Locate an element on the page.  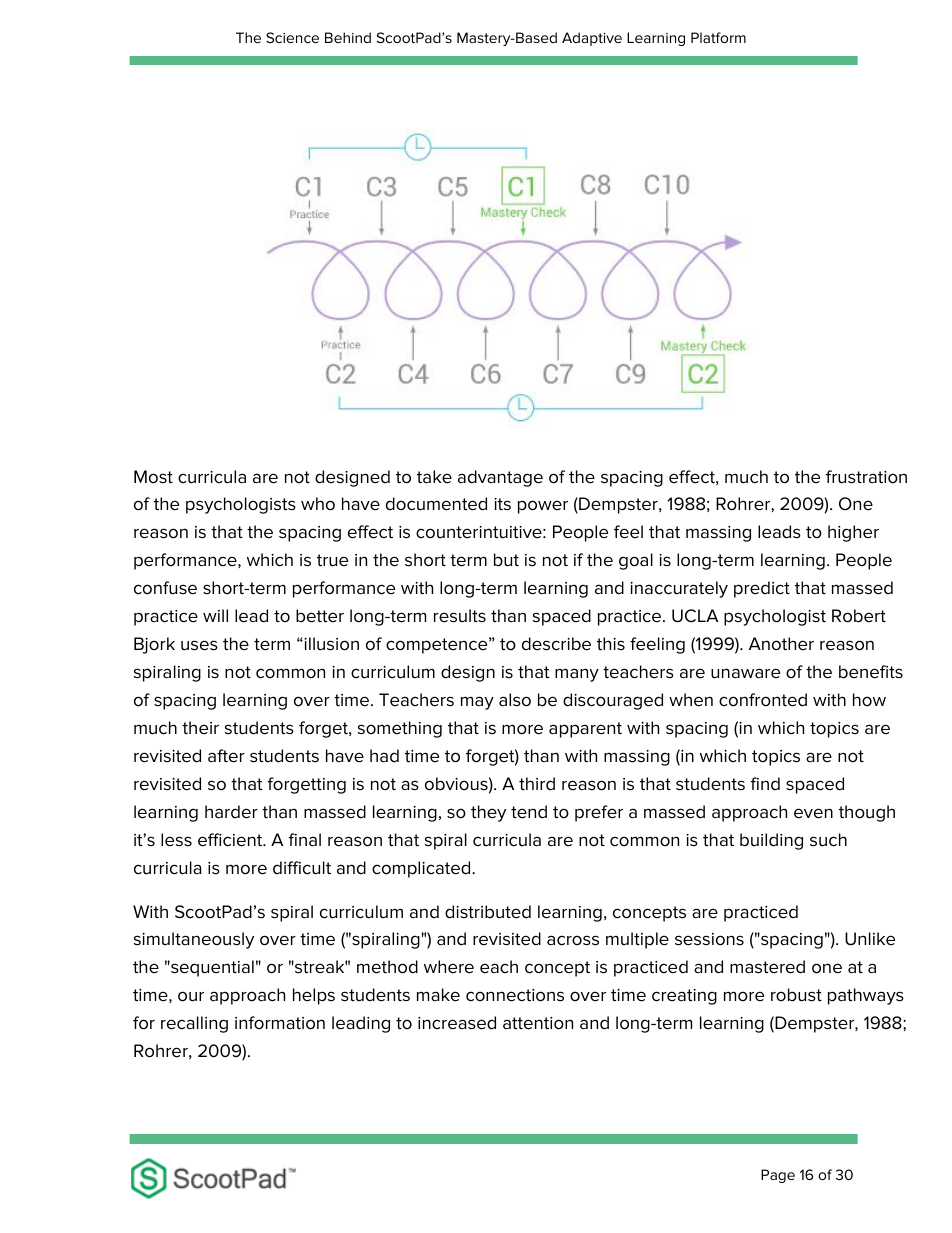
results is located at coordinates (460, 616).
